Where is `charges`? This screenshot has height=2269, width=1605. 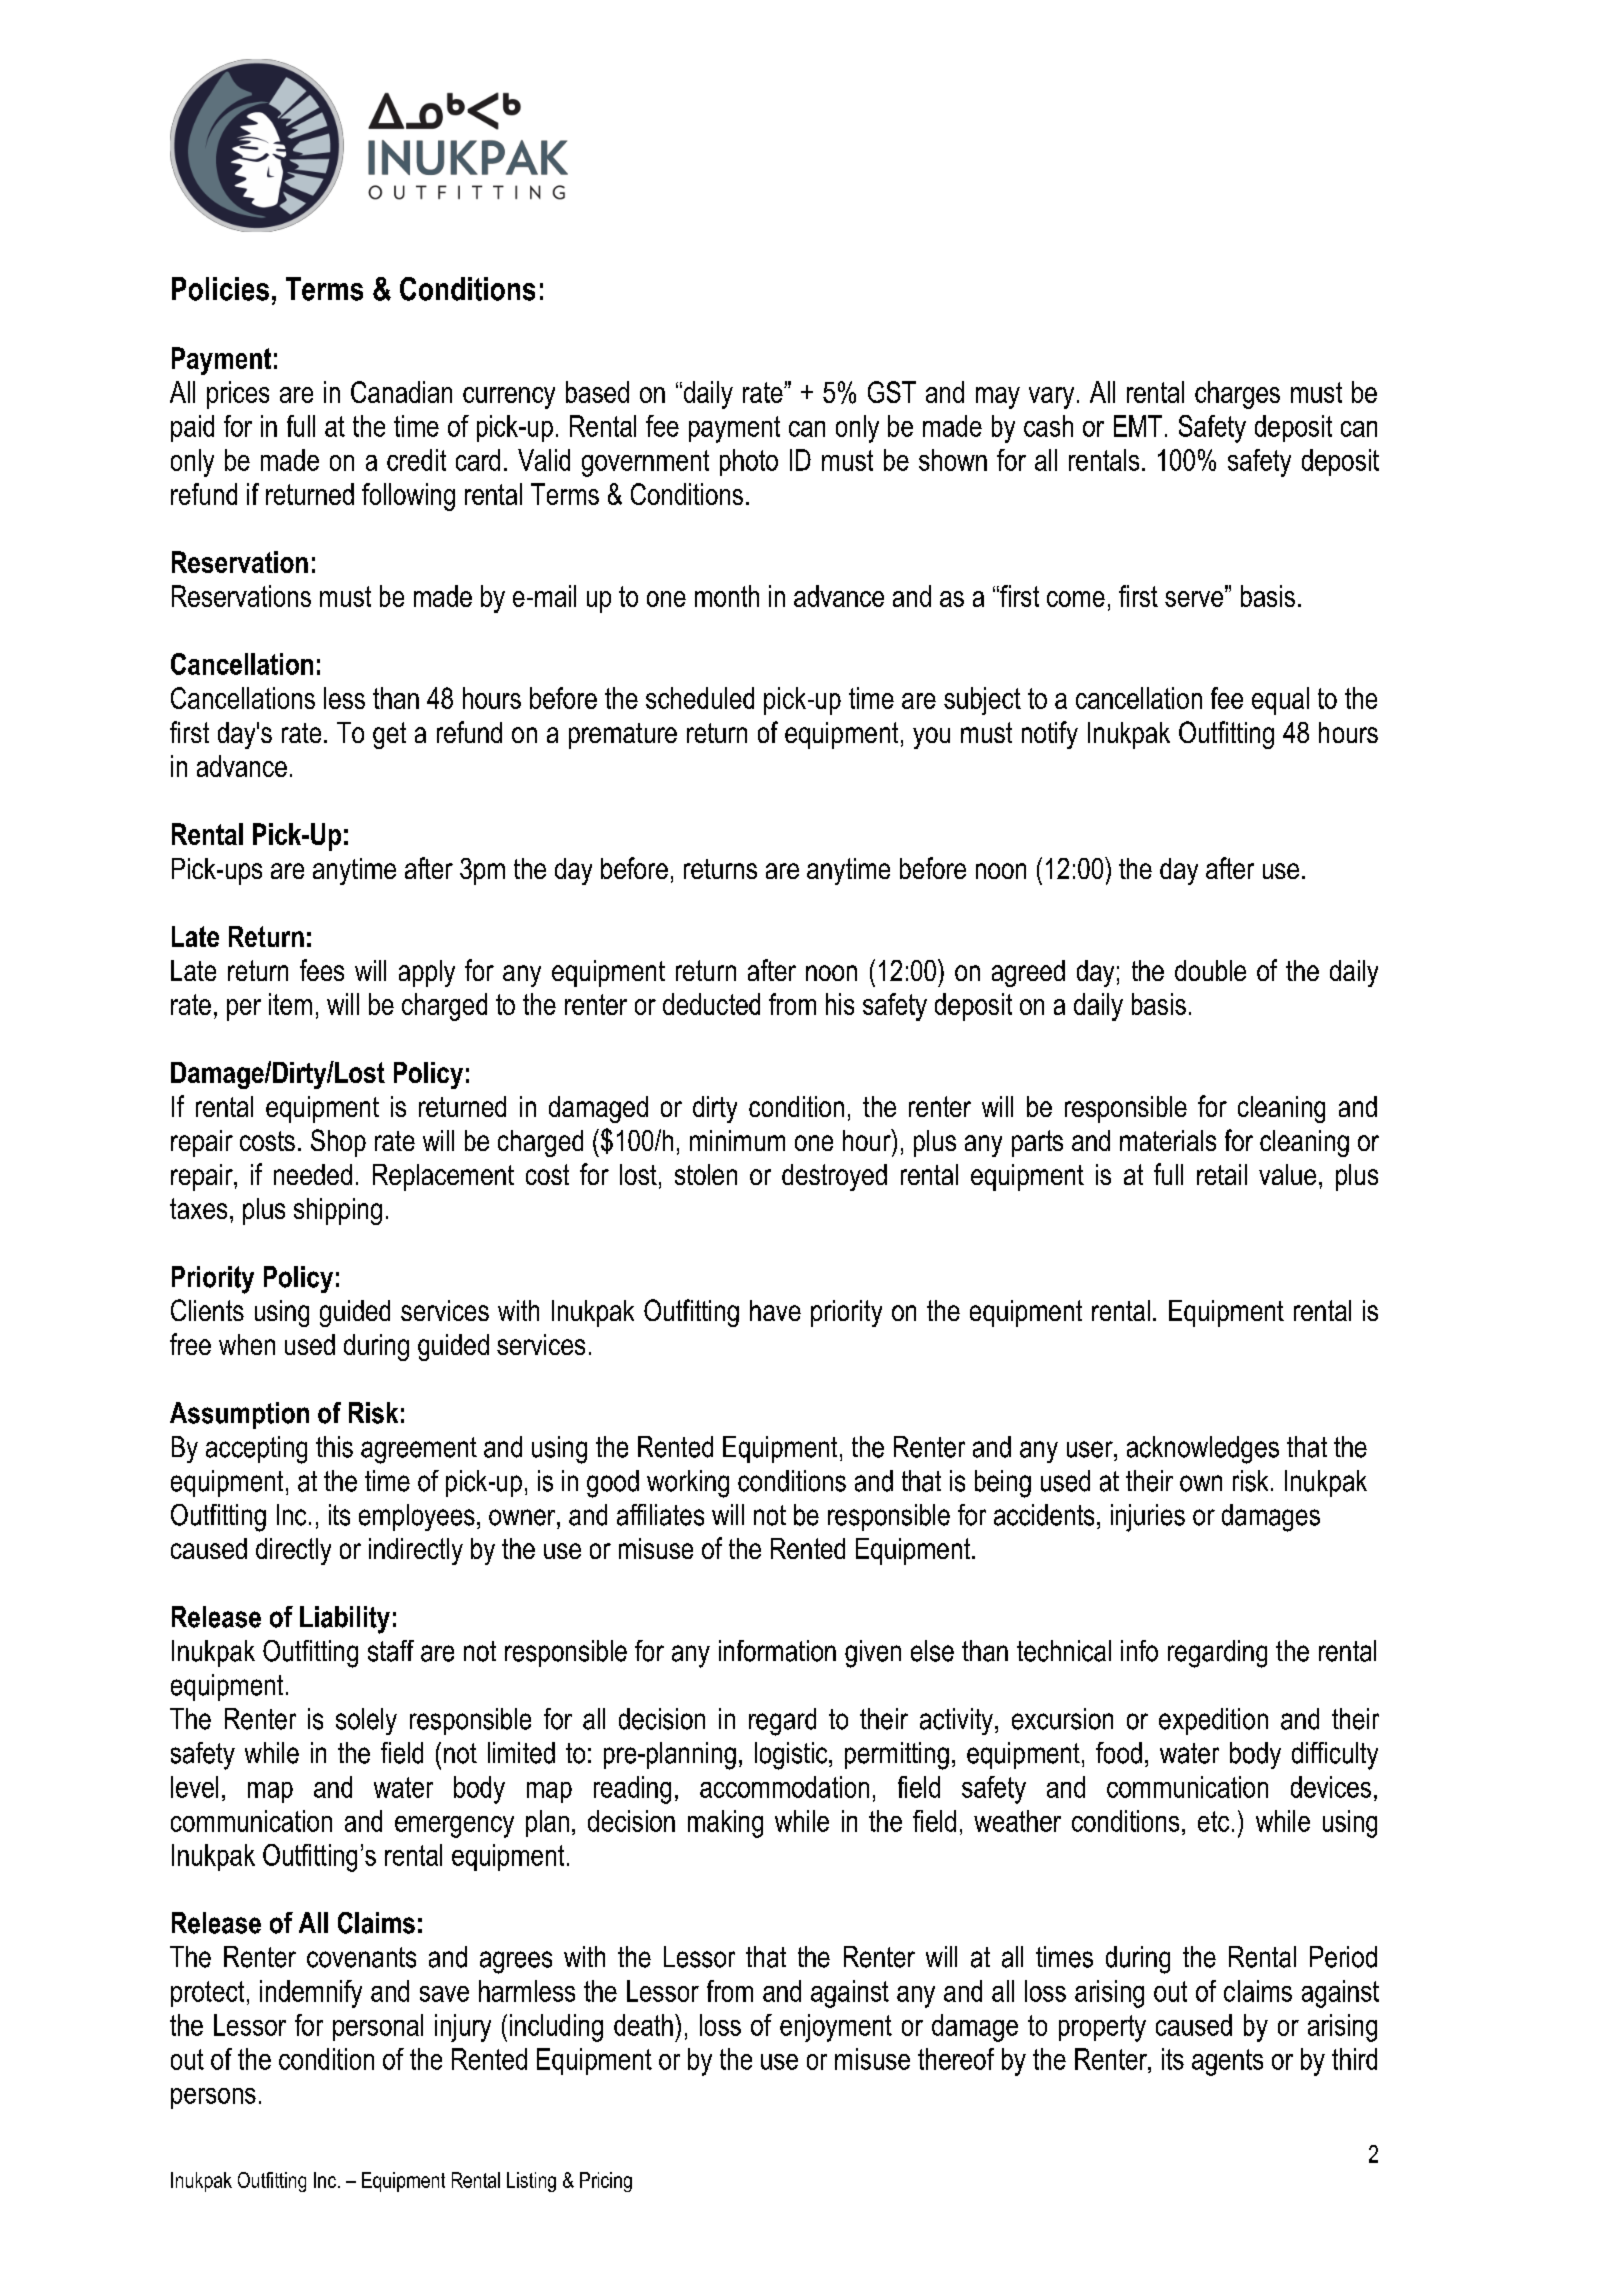
charges is located at coordinates (1237, 395).
